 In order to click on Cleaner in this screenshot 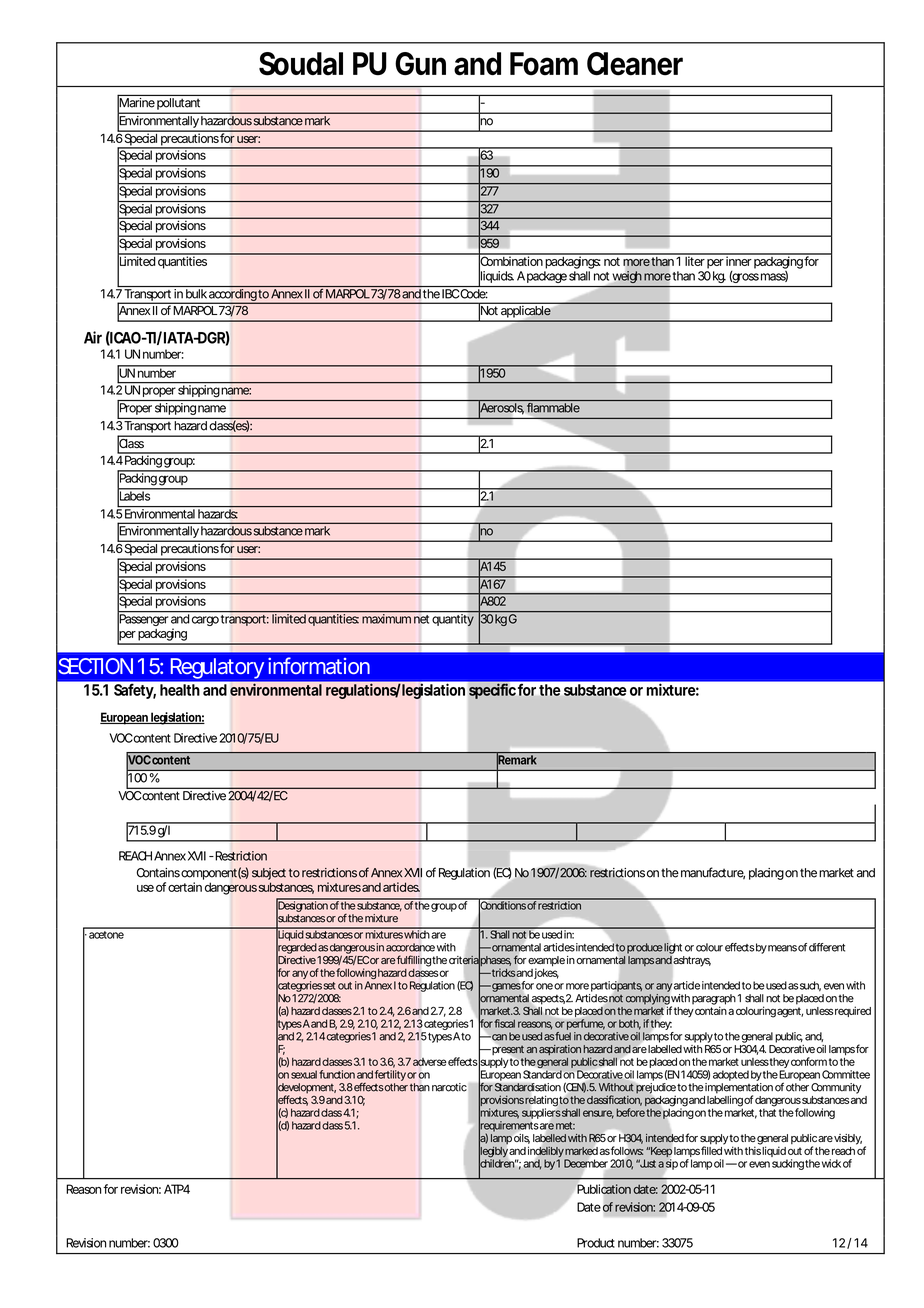, I will do `click(635, 64)`.
